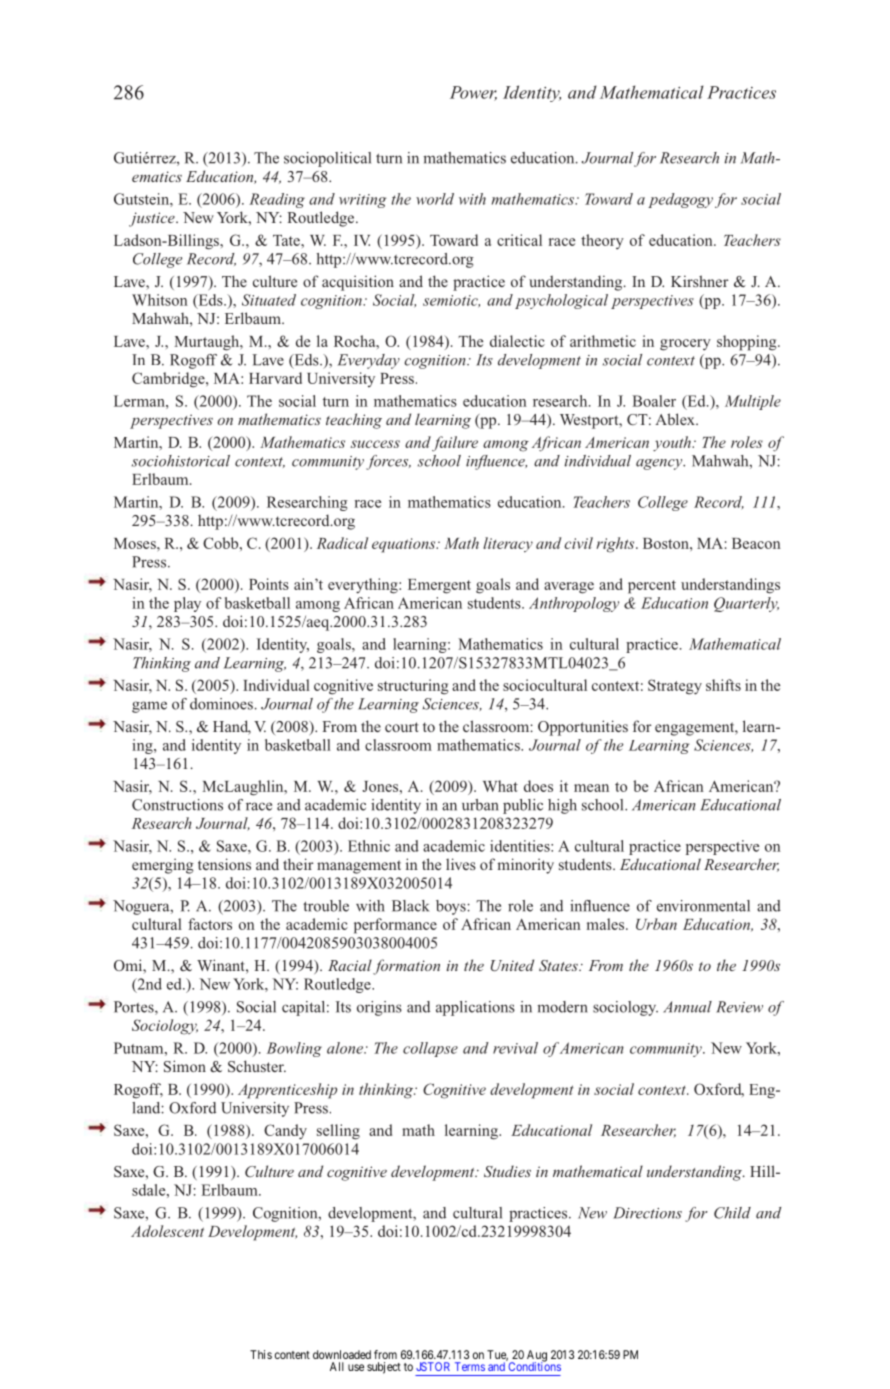 The height and width of the screenshot is (1389, 890). I want to click on Reading, so click(277, 200).
